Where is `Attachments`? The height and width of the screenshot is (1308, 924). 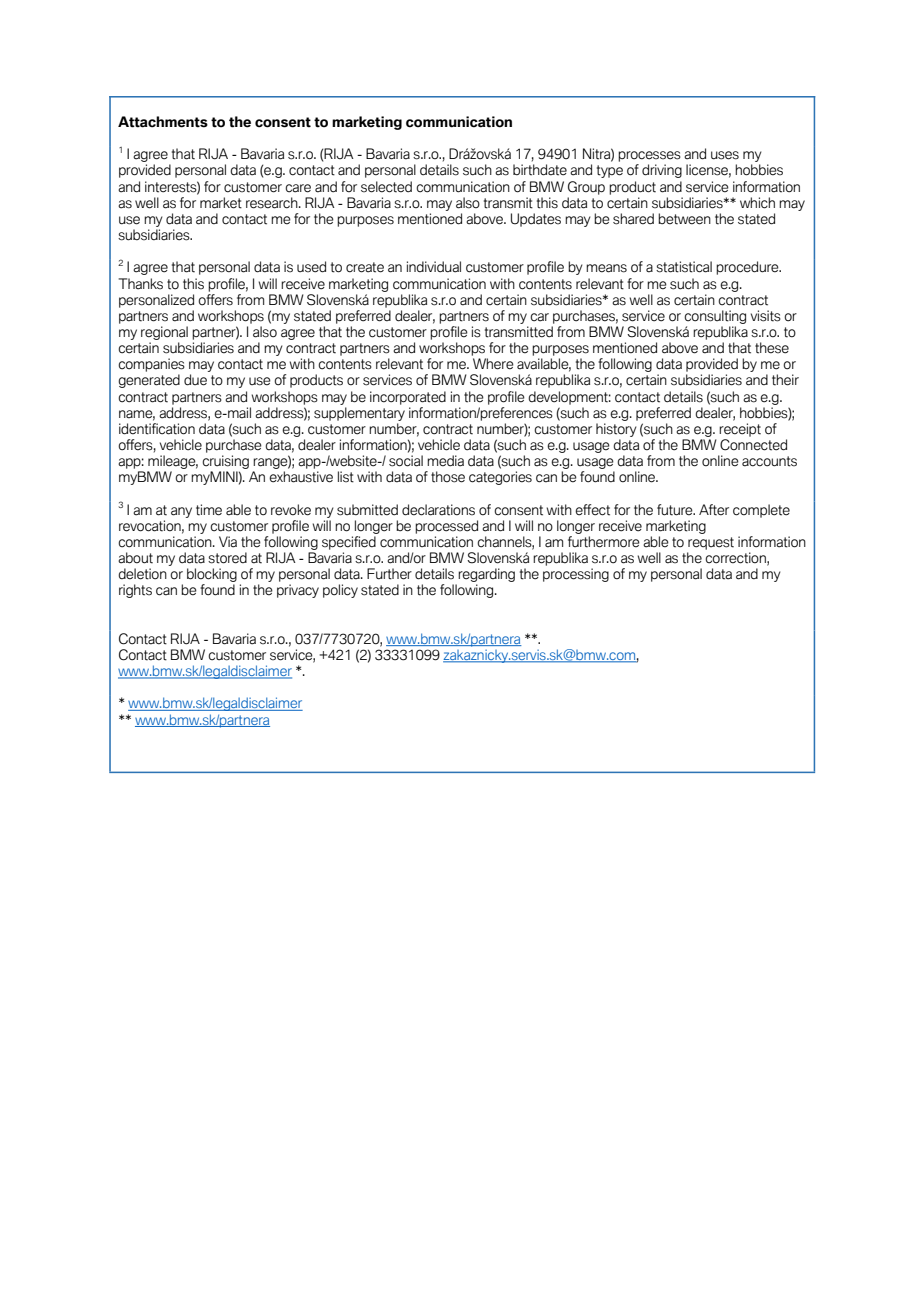 Attachments is located at coordinates (163, 122).
